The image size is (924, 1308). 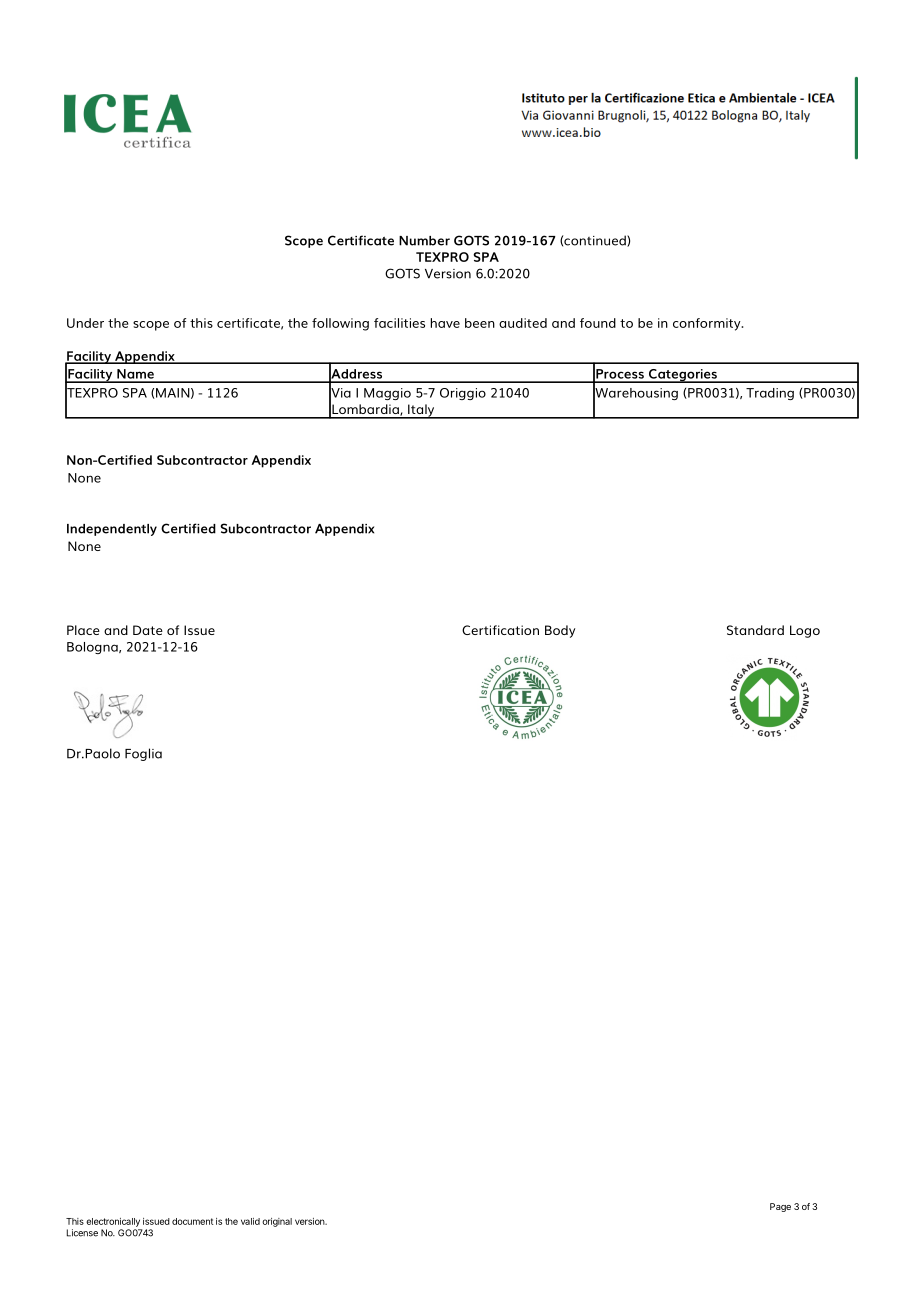 I want to click on Bologna, so click(x=93, y=648).
